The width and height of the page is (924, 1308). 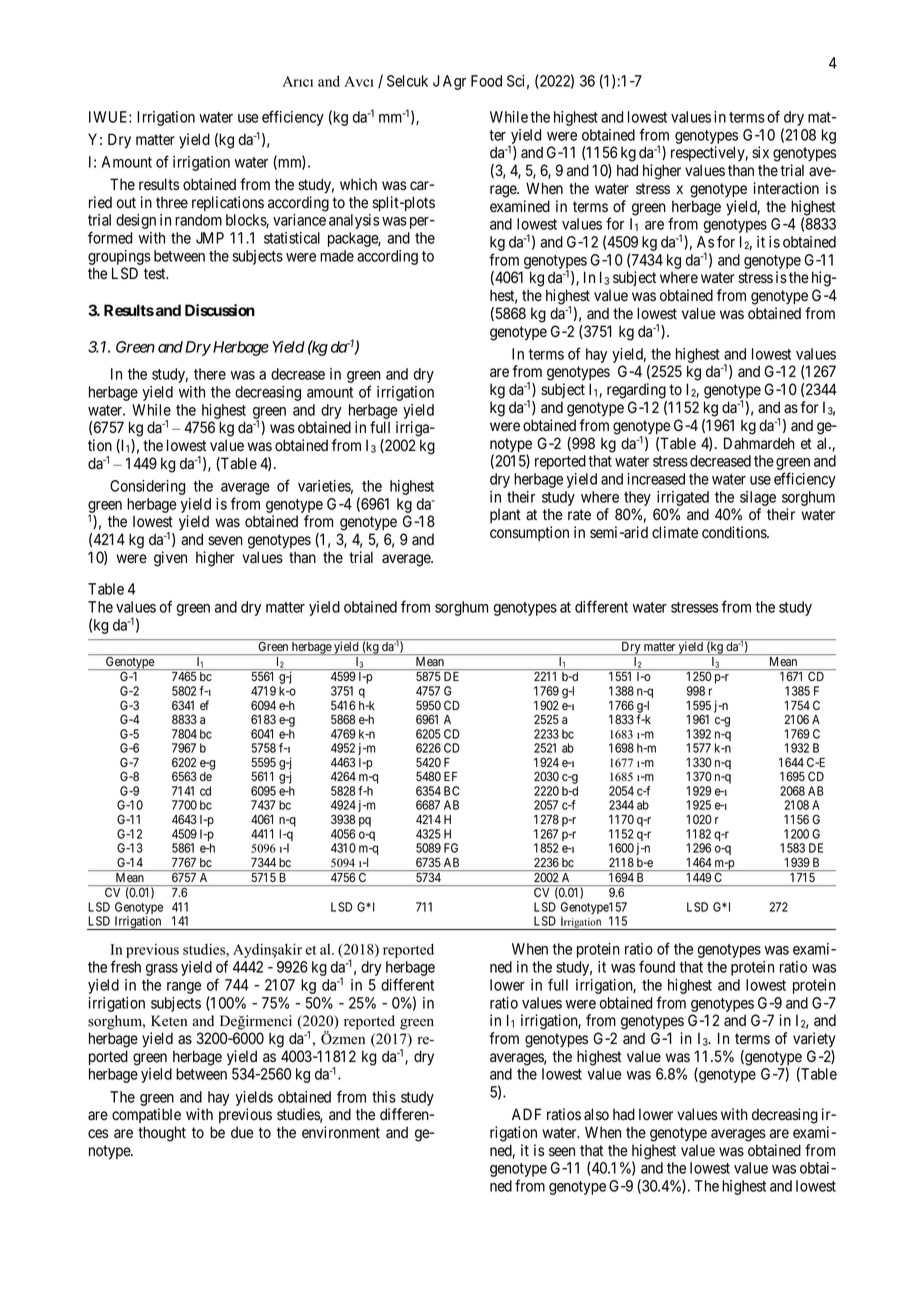 What do you see at coordinates (454, 82) in the page?
I see `Agr` at bounding box center [454, 82].
